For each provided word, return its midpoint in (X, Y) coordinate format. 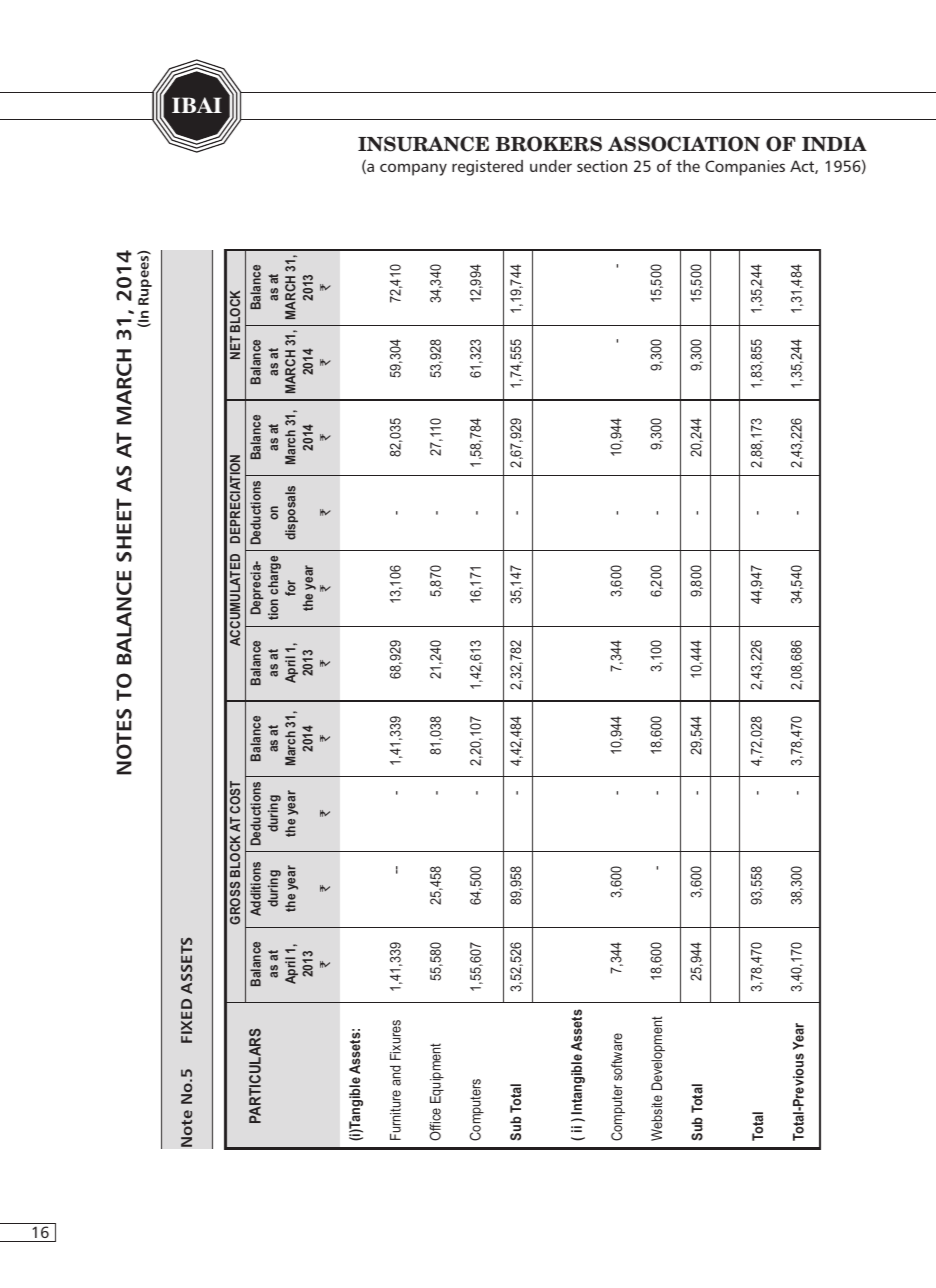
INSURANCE (423, 144)
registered (487, 168)
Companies (745, 168)
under (551, 166)
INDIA (834, 143)
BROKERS (549, 144)
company (413, 169)
